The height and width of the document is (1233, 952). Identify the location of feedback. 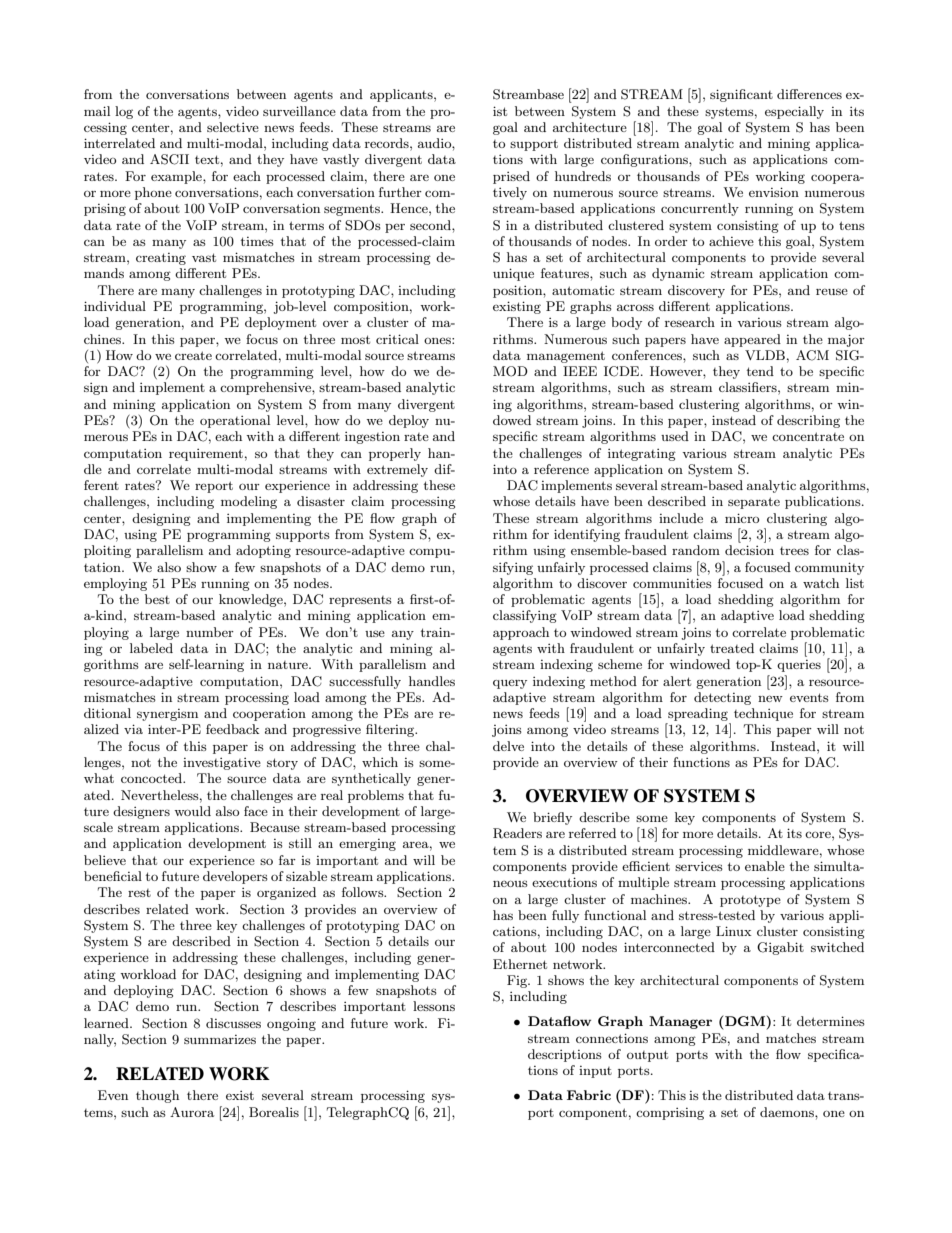
(232, 729).
